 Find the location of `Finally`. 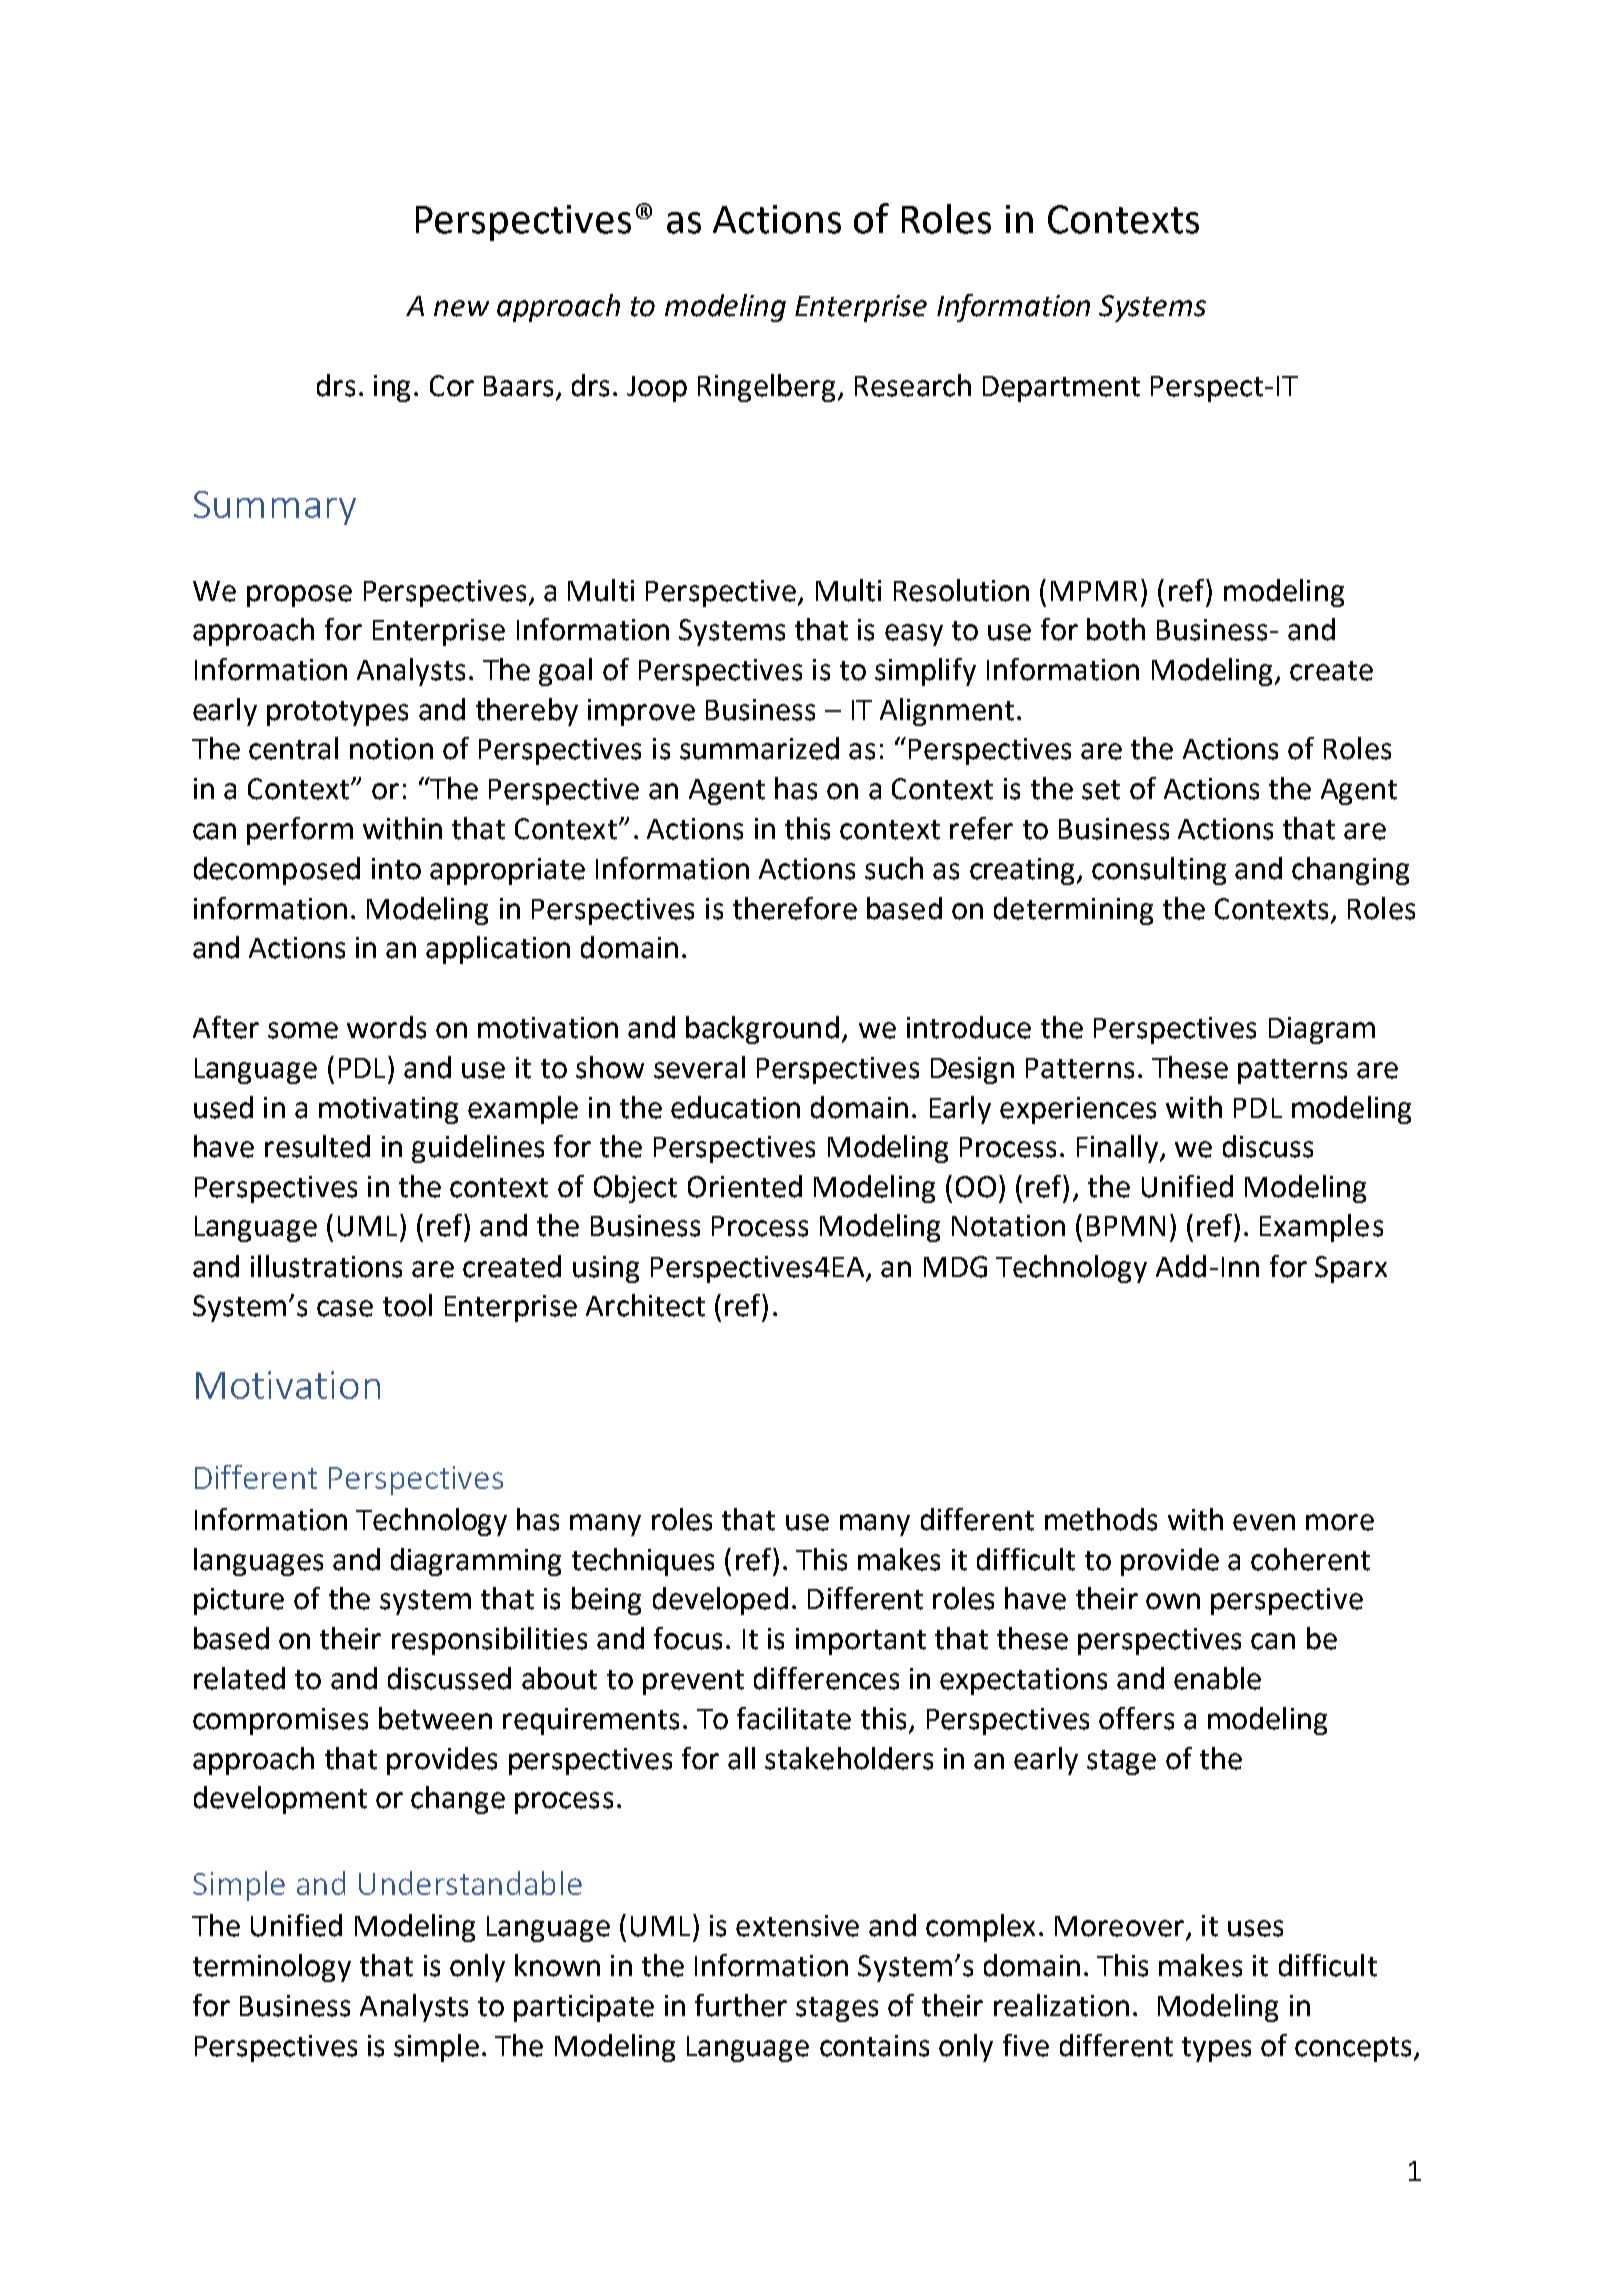

Finally is located at coordinates (1119, 1149).
